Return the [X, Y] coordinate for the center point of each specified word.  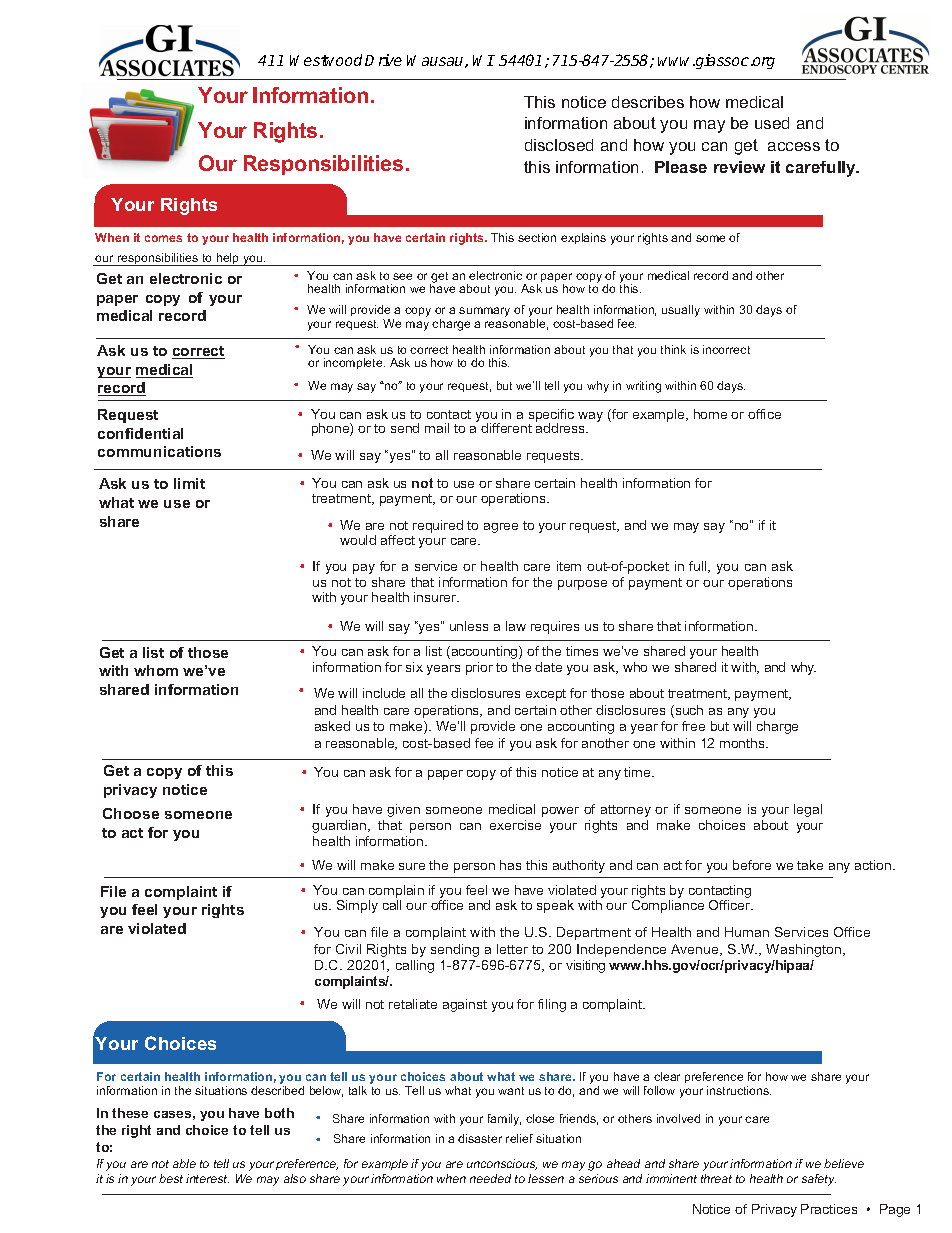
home [710, 414]
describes [648, 102]
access [794, 146]
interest [207, 1178]
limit [189, 483]
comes [163, 238]
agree [501, 528]
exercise [515, 825]
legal [808, 810]
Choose [131, 813]
